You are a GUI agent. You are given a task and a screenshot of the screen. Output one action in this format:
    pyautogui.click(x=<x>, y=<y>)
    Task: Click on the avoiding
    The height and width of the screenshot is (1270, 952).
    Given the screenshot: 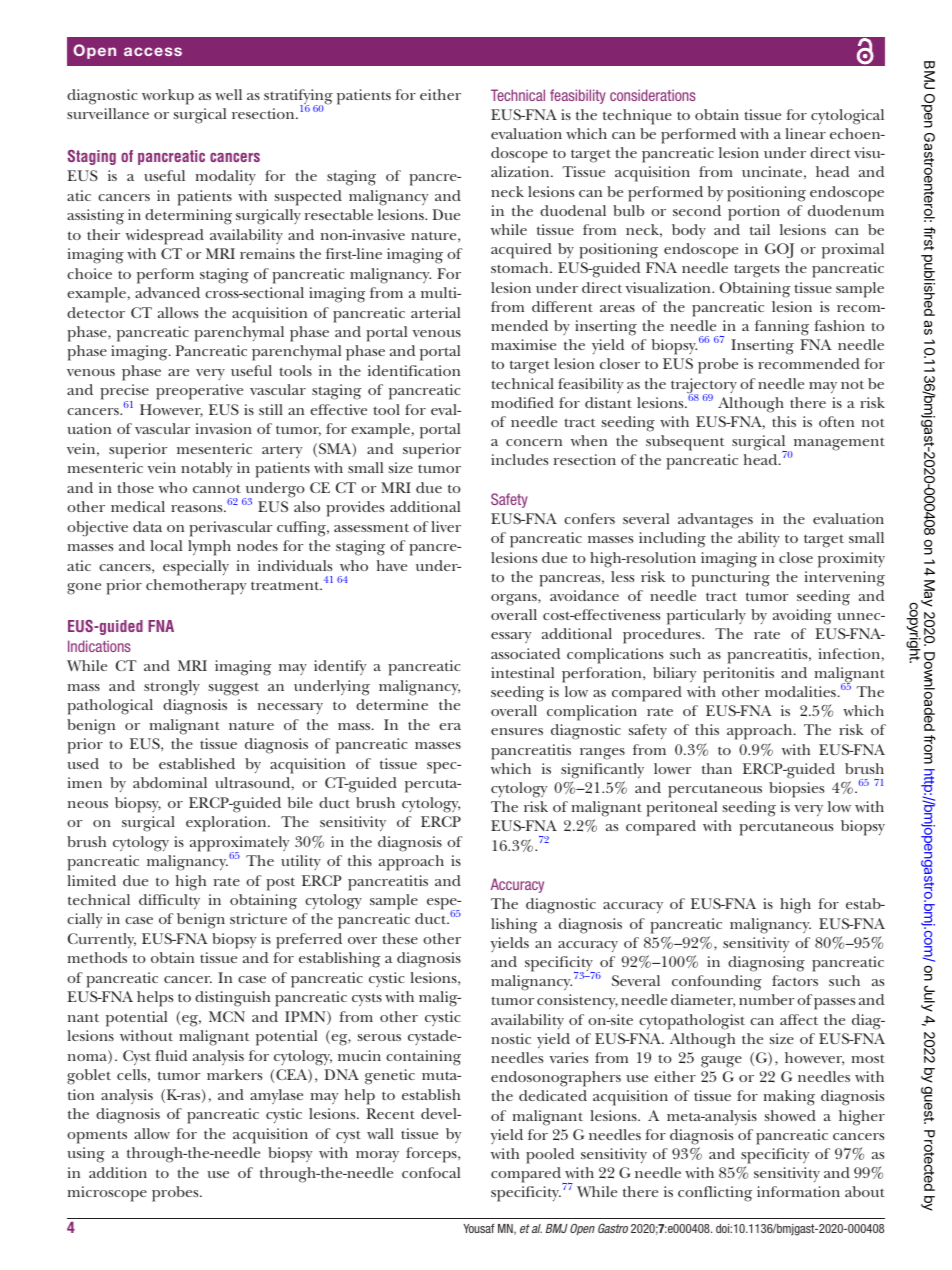 What is the action you would take?
    pyautogui.click(x=802, y=617)
